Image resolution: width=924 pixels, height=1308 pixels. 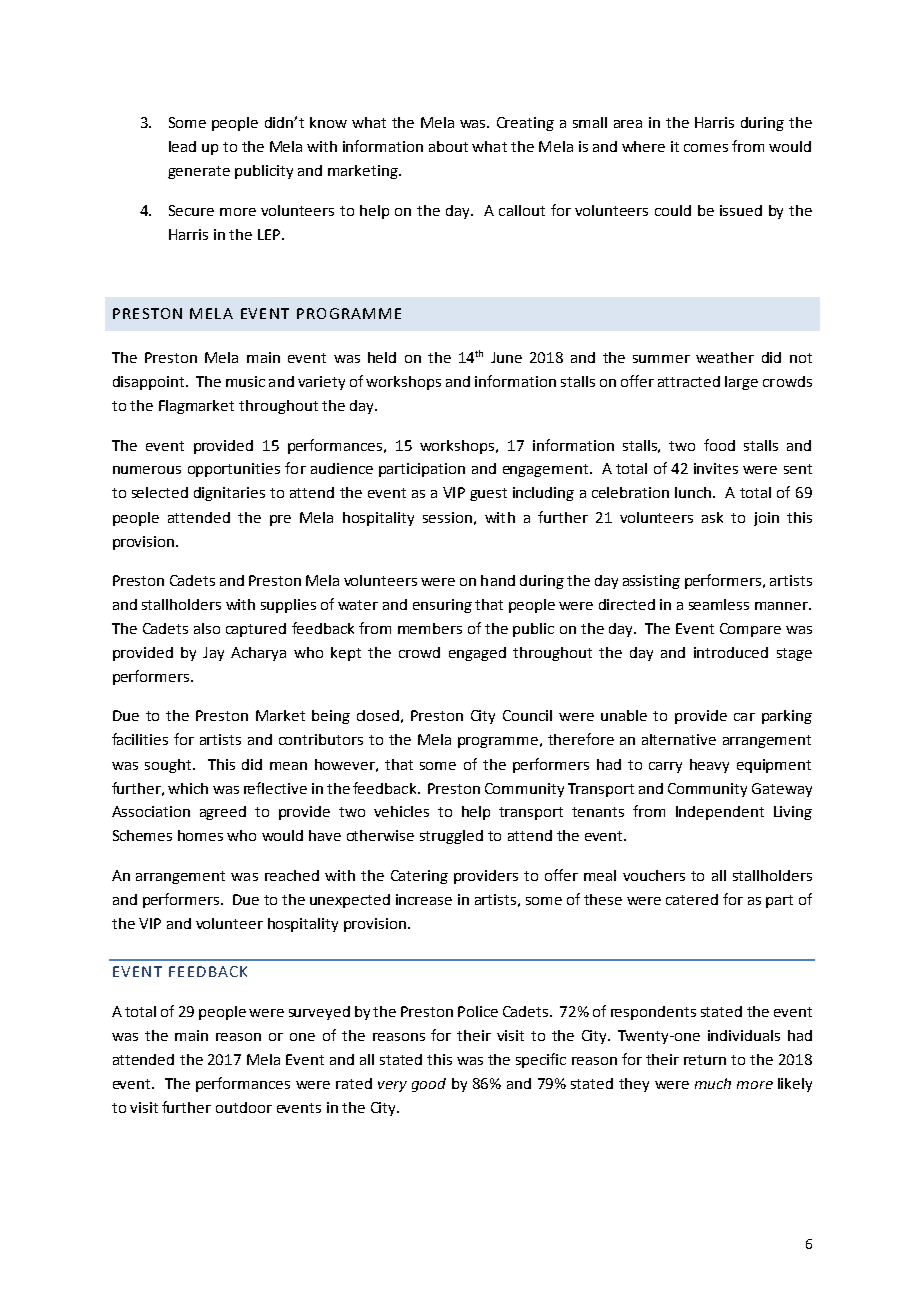 What do you see at coordinates (244, 1107) in the screenshot?
I see `outdoor` at bounding box center [244, 1107].
